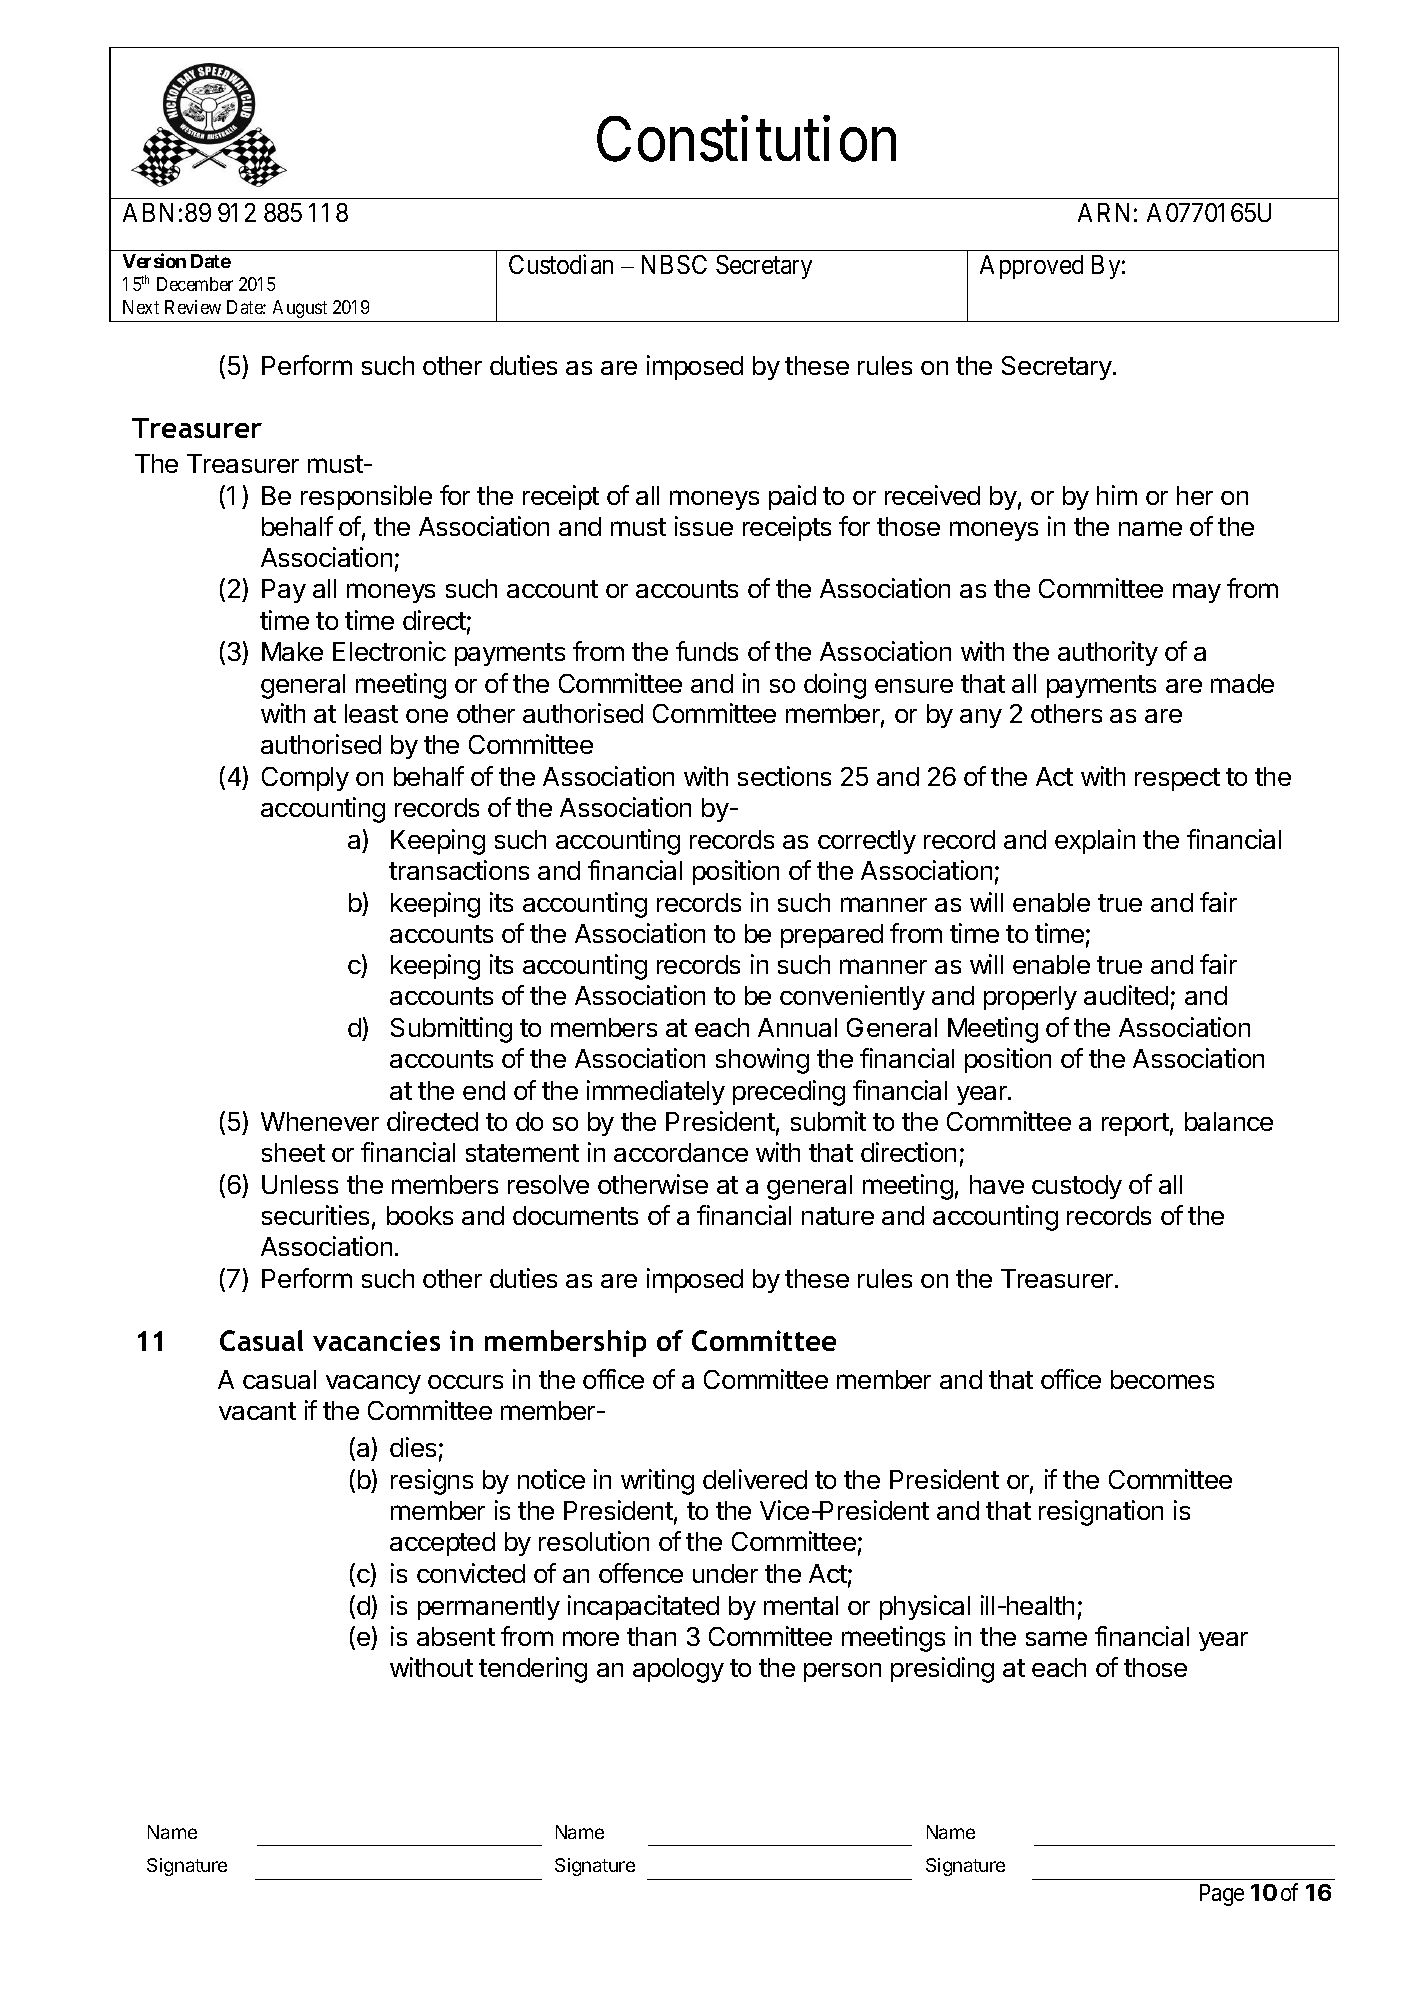 This screenshot has height=1994, width=1410. Describe the element at coordinates (195, 284) in the screenshot. I see `December` at that location.
